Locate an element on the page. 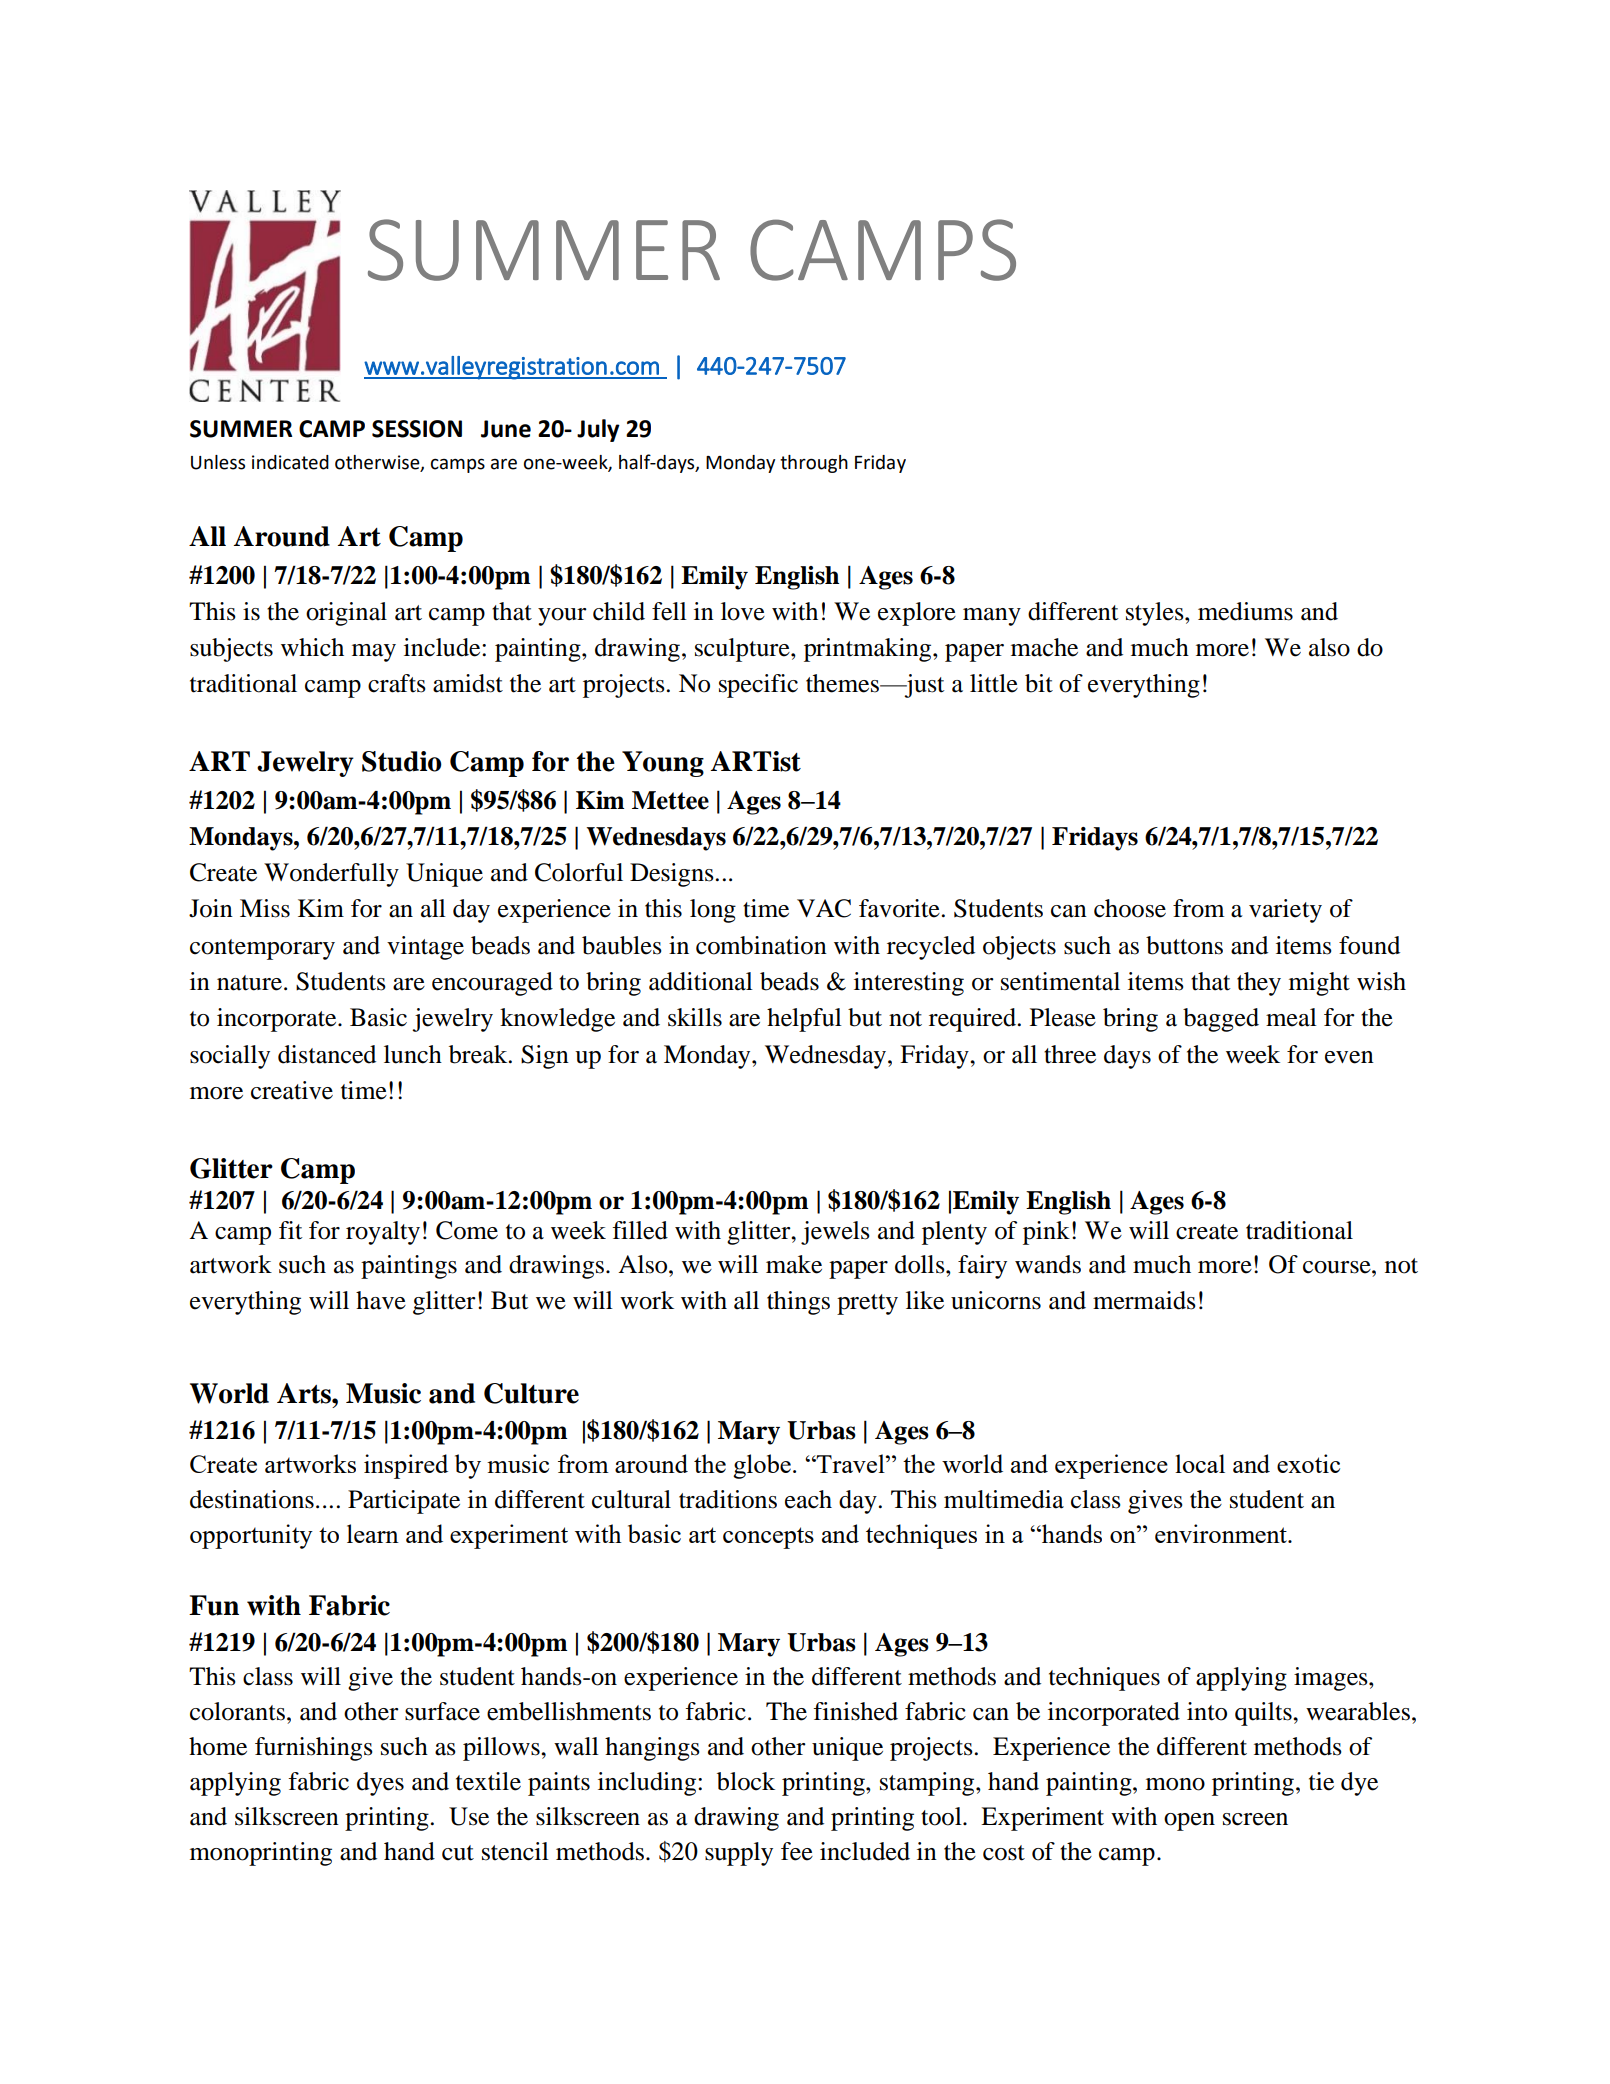 The image size is (1610, 2084). indicated is located at coordinates (290, 462).
